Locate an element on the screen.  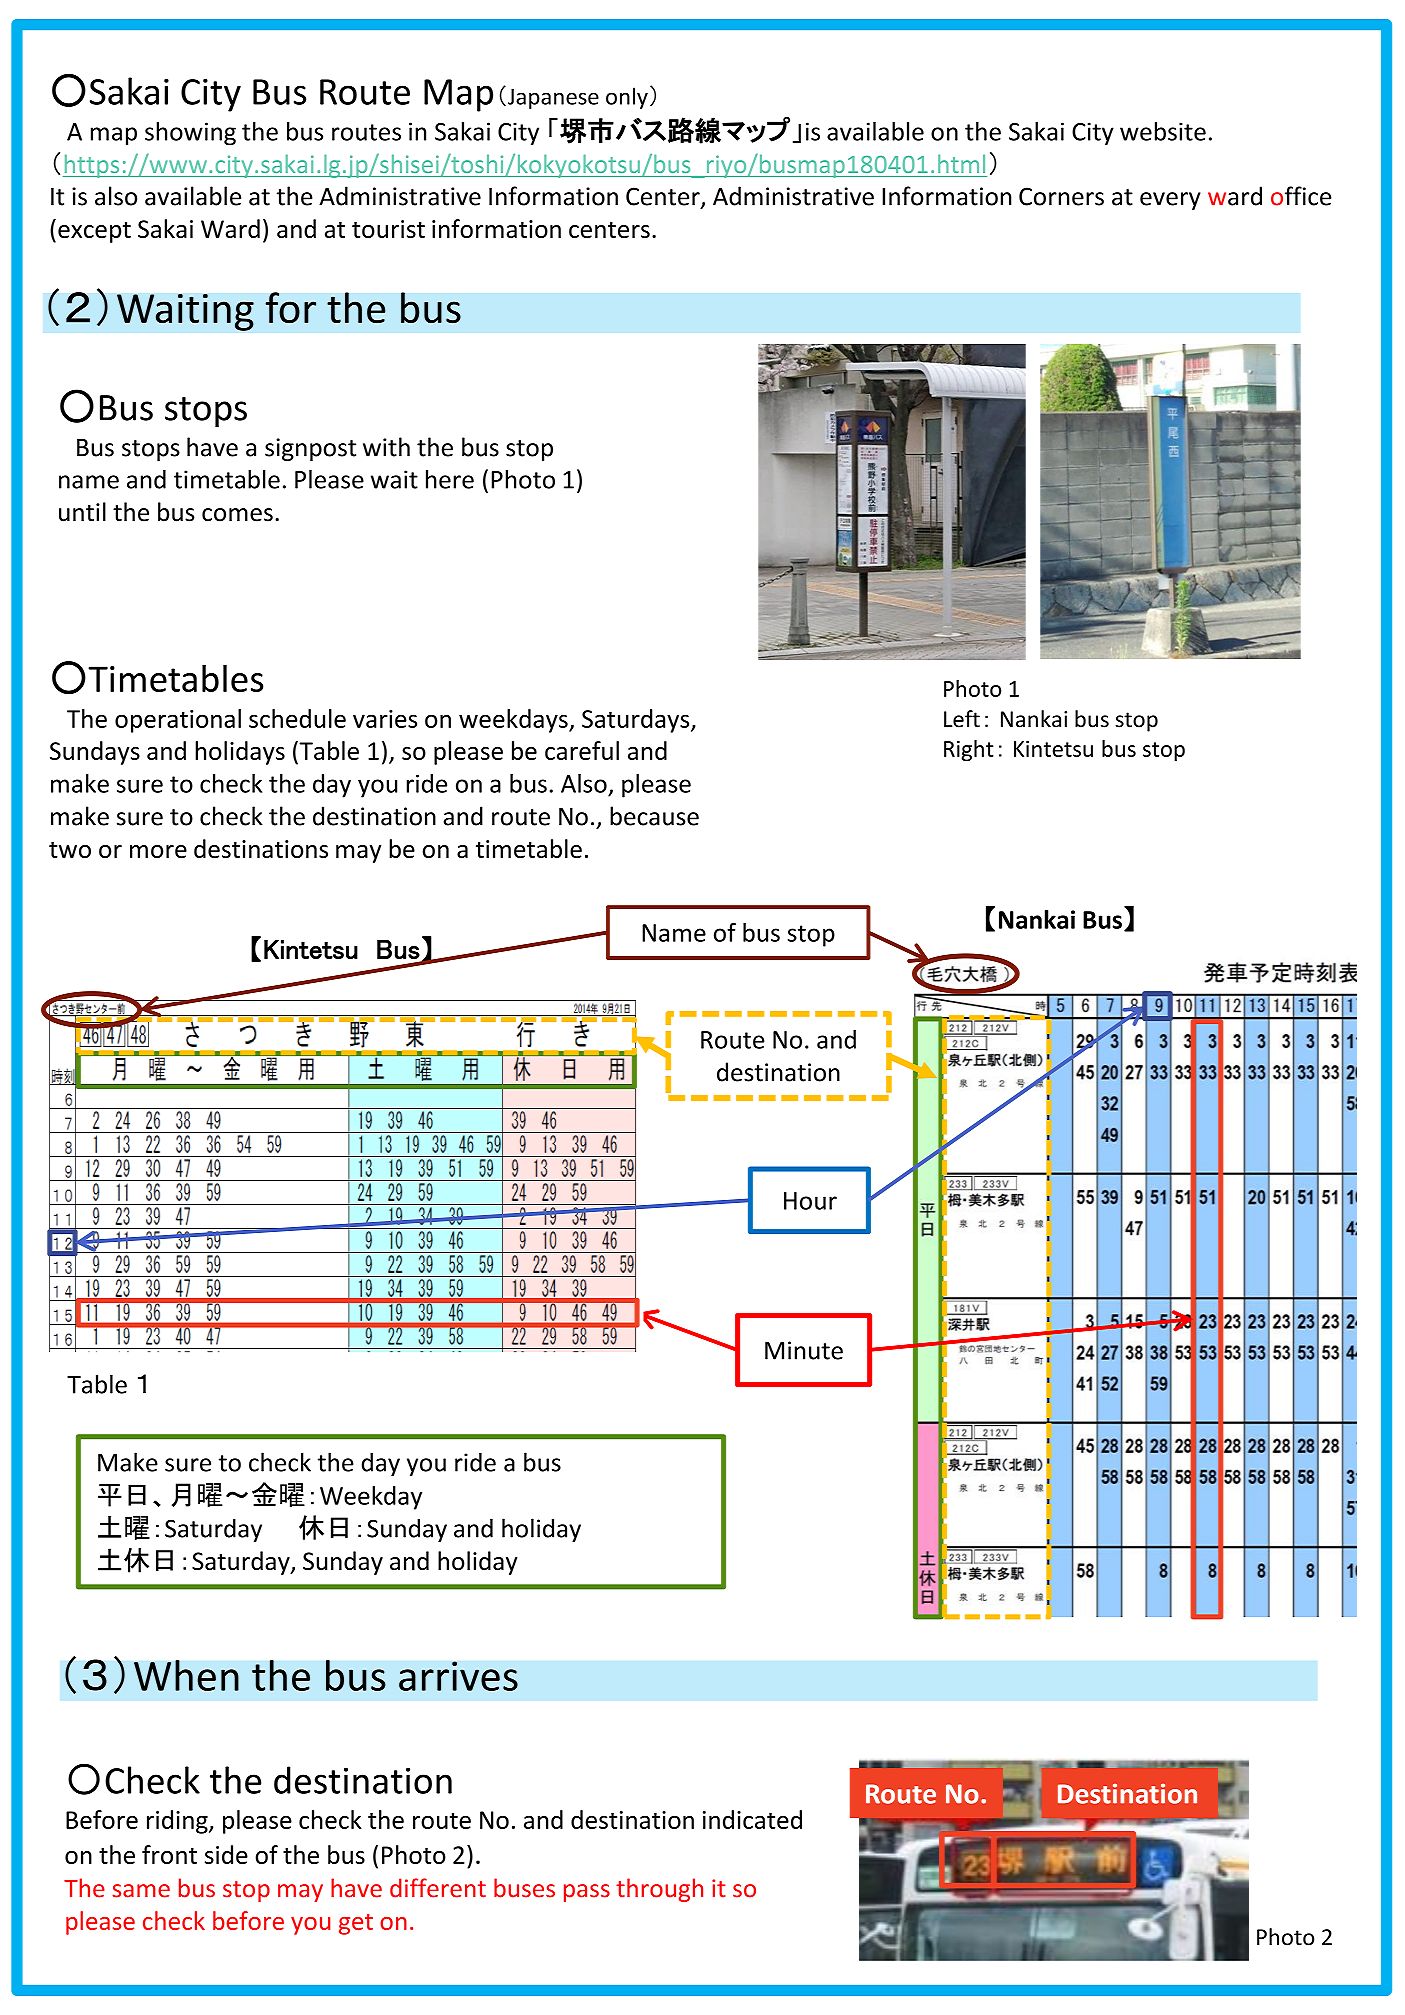
showing is located at coordinates (190, 134).
